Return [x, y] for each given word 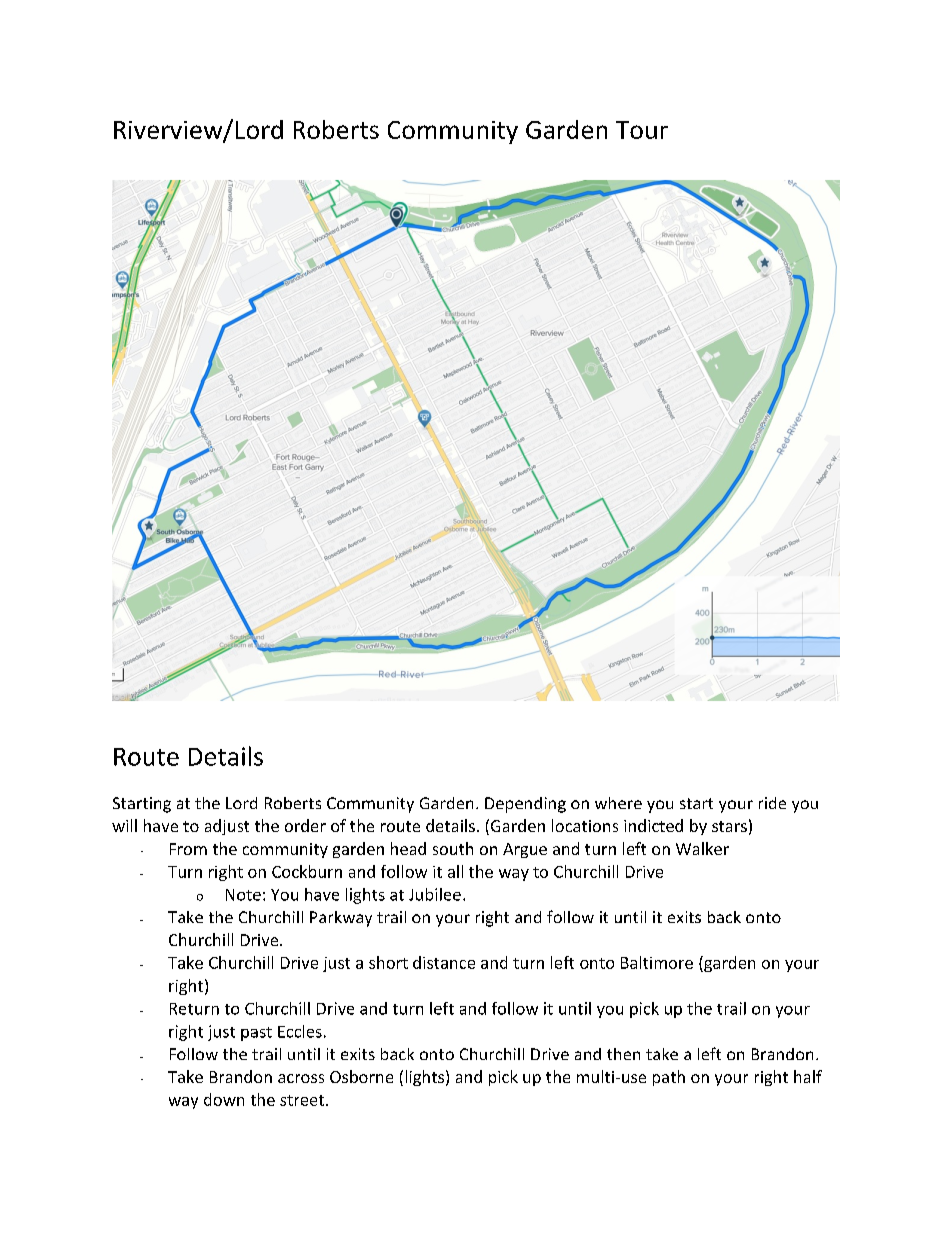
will [124, 825]
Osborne [361, 1076]
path [669, 1078]
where [618, 803]
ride [772, 803]
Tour [642, 130]
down [224, 1099]
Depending [525, 805]
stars [729, 826]
